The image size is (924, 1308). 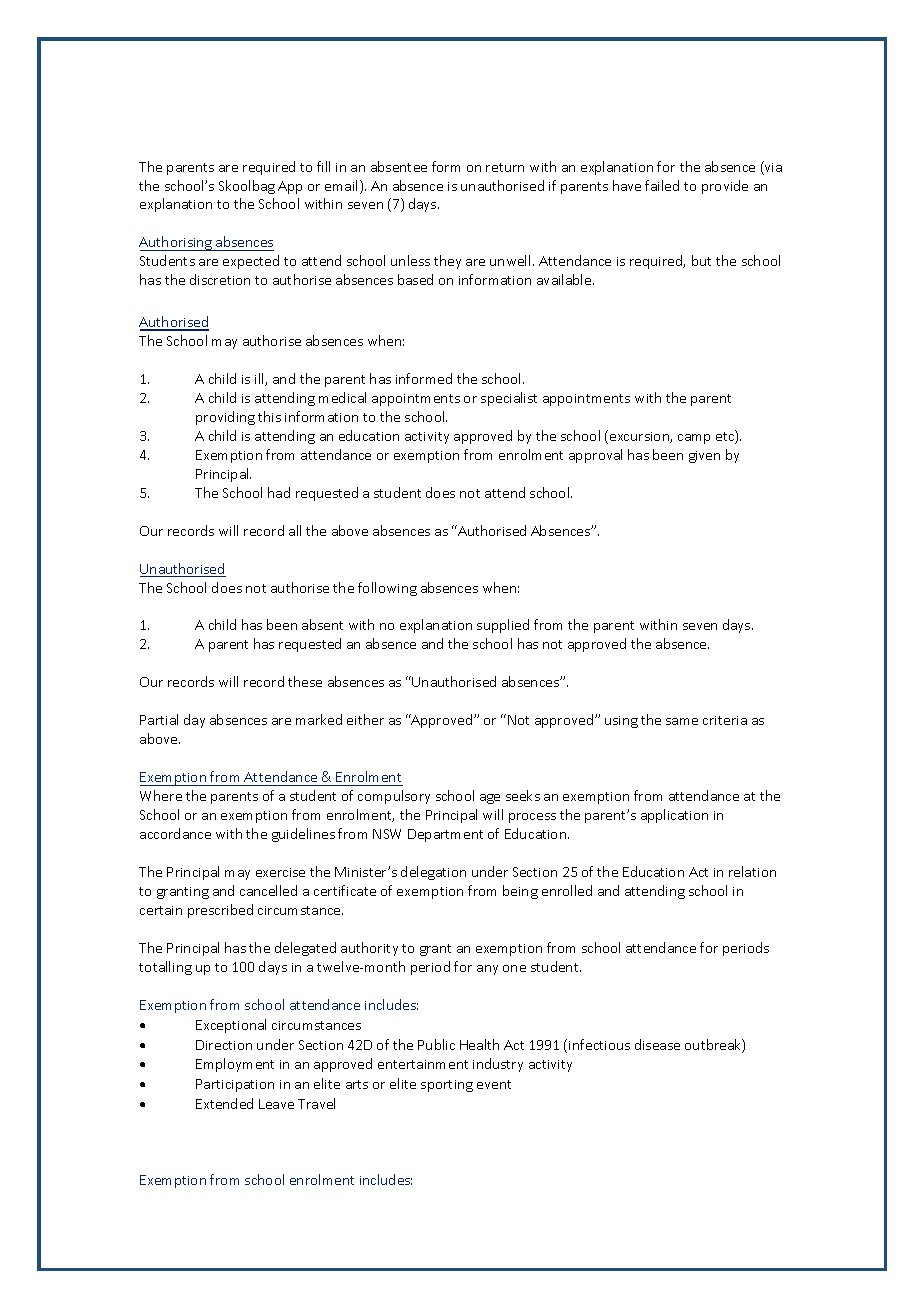 What do you see at coordinates (176, 243) in the screenshot?
I see `Authorising` at bounding box center [176, 243].
